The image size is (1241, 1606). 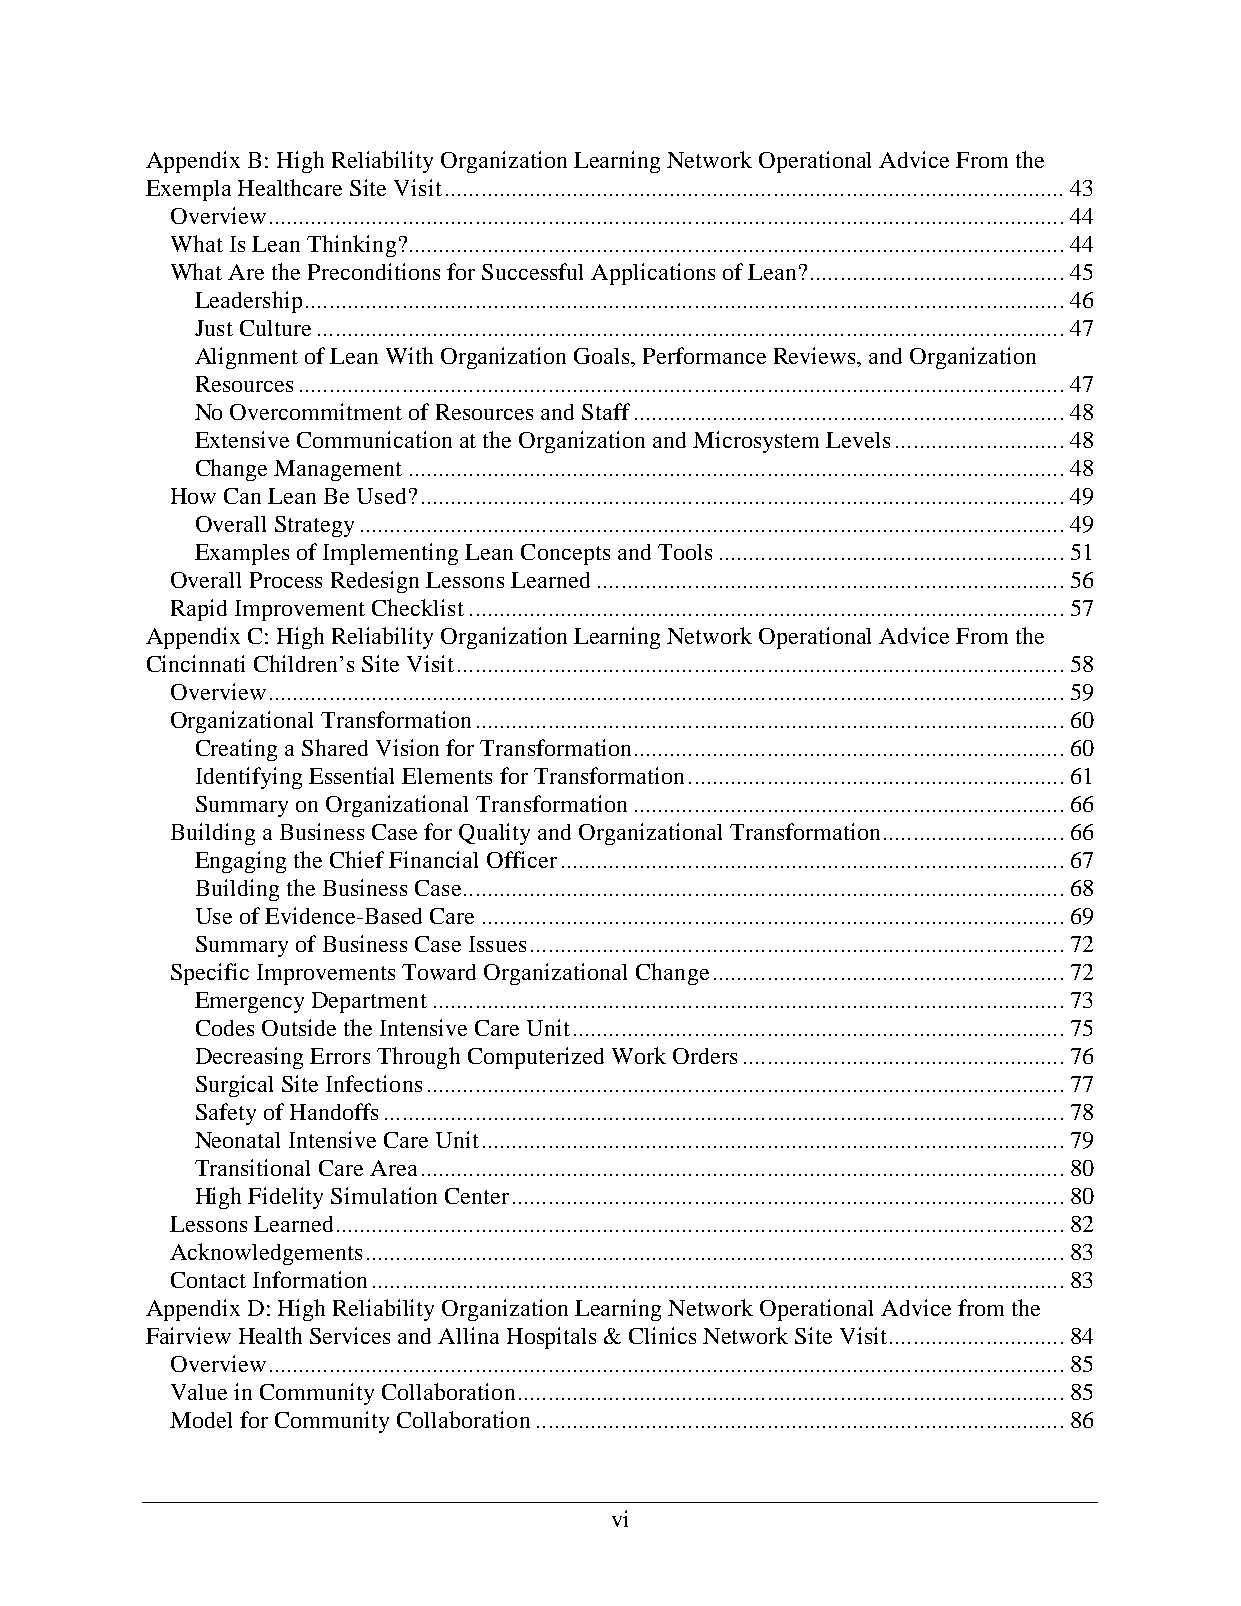 What do you see at coordinates (248, 302) in the image?
I see `Leadership` at bounding box center [248, 302].
